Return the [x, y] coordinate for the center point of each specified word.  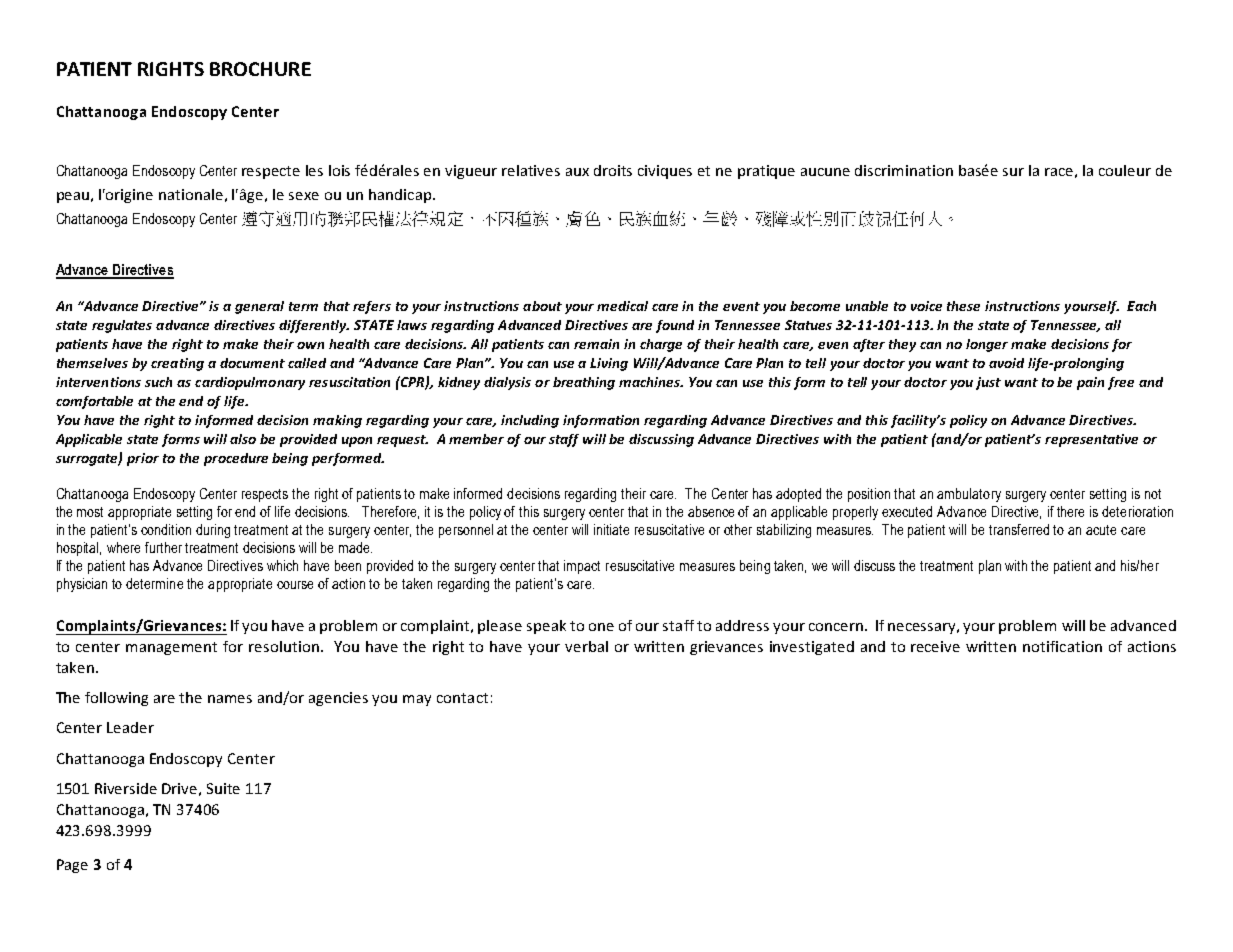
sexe [304, 196]
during [213, 531]
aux [577, 172]
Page [72, 866]
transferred [1019, 529]
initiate [611, 529]
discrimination [904, 170]
